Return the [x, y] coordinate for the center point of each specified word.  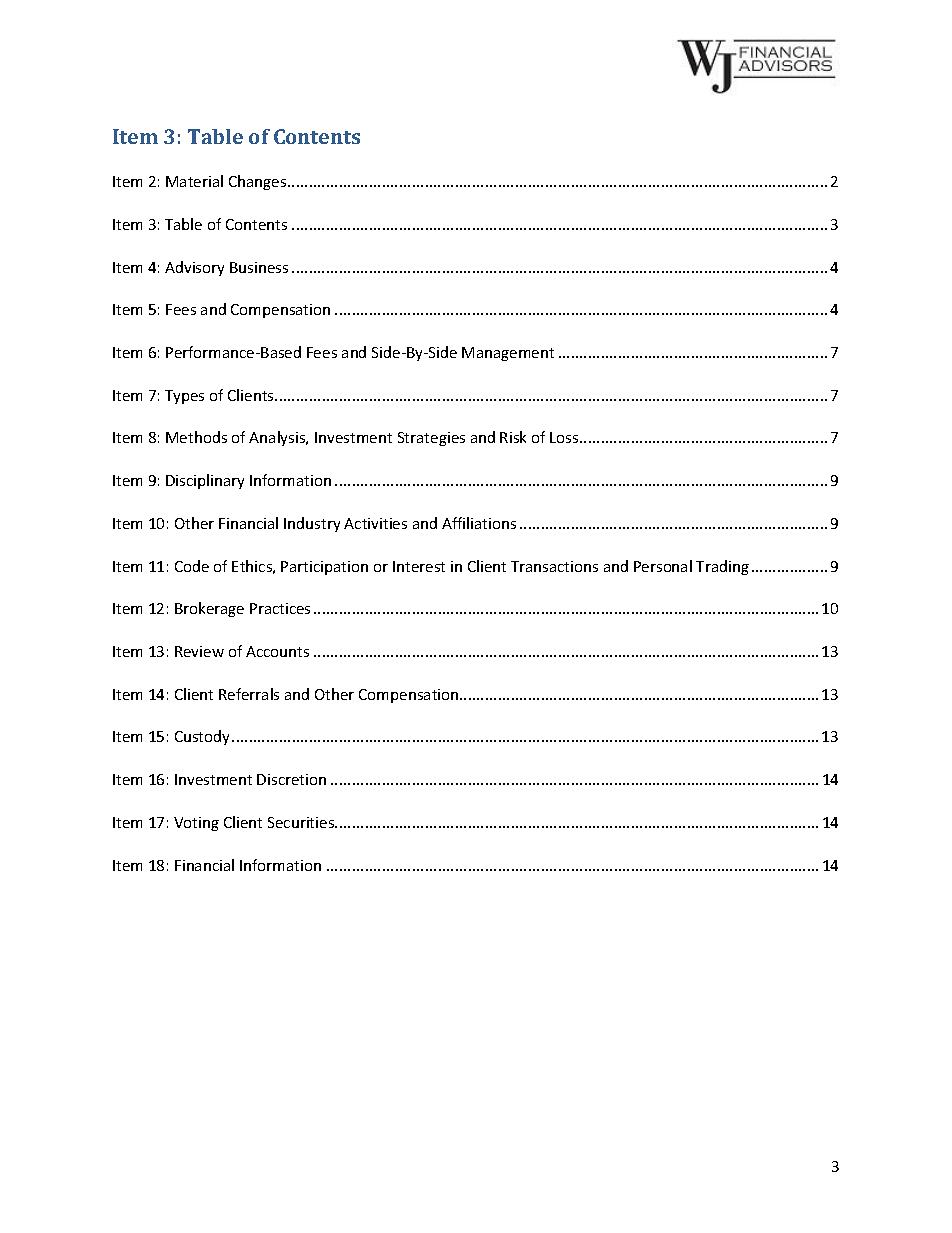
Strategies [431, 439]
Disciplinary [205, 481]
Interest [419, 566]
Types [184, 397]
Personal [663, 566]
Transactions [554, 566]
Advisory [194, 268]
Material [194, 181]
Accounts [277, 651]
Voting [196, 824]
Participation [324, 568]
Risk [513, 437]
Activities [375, 523]
